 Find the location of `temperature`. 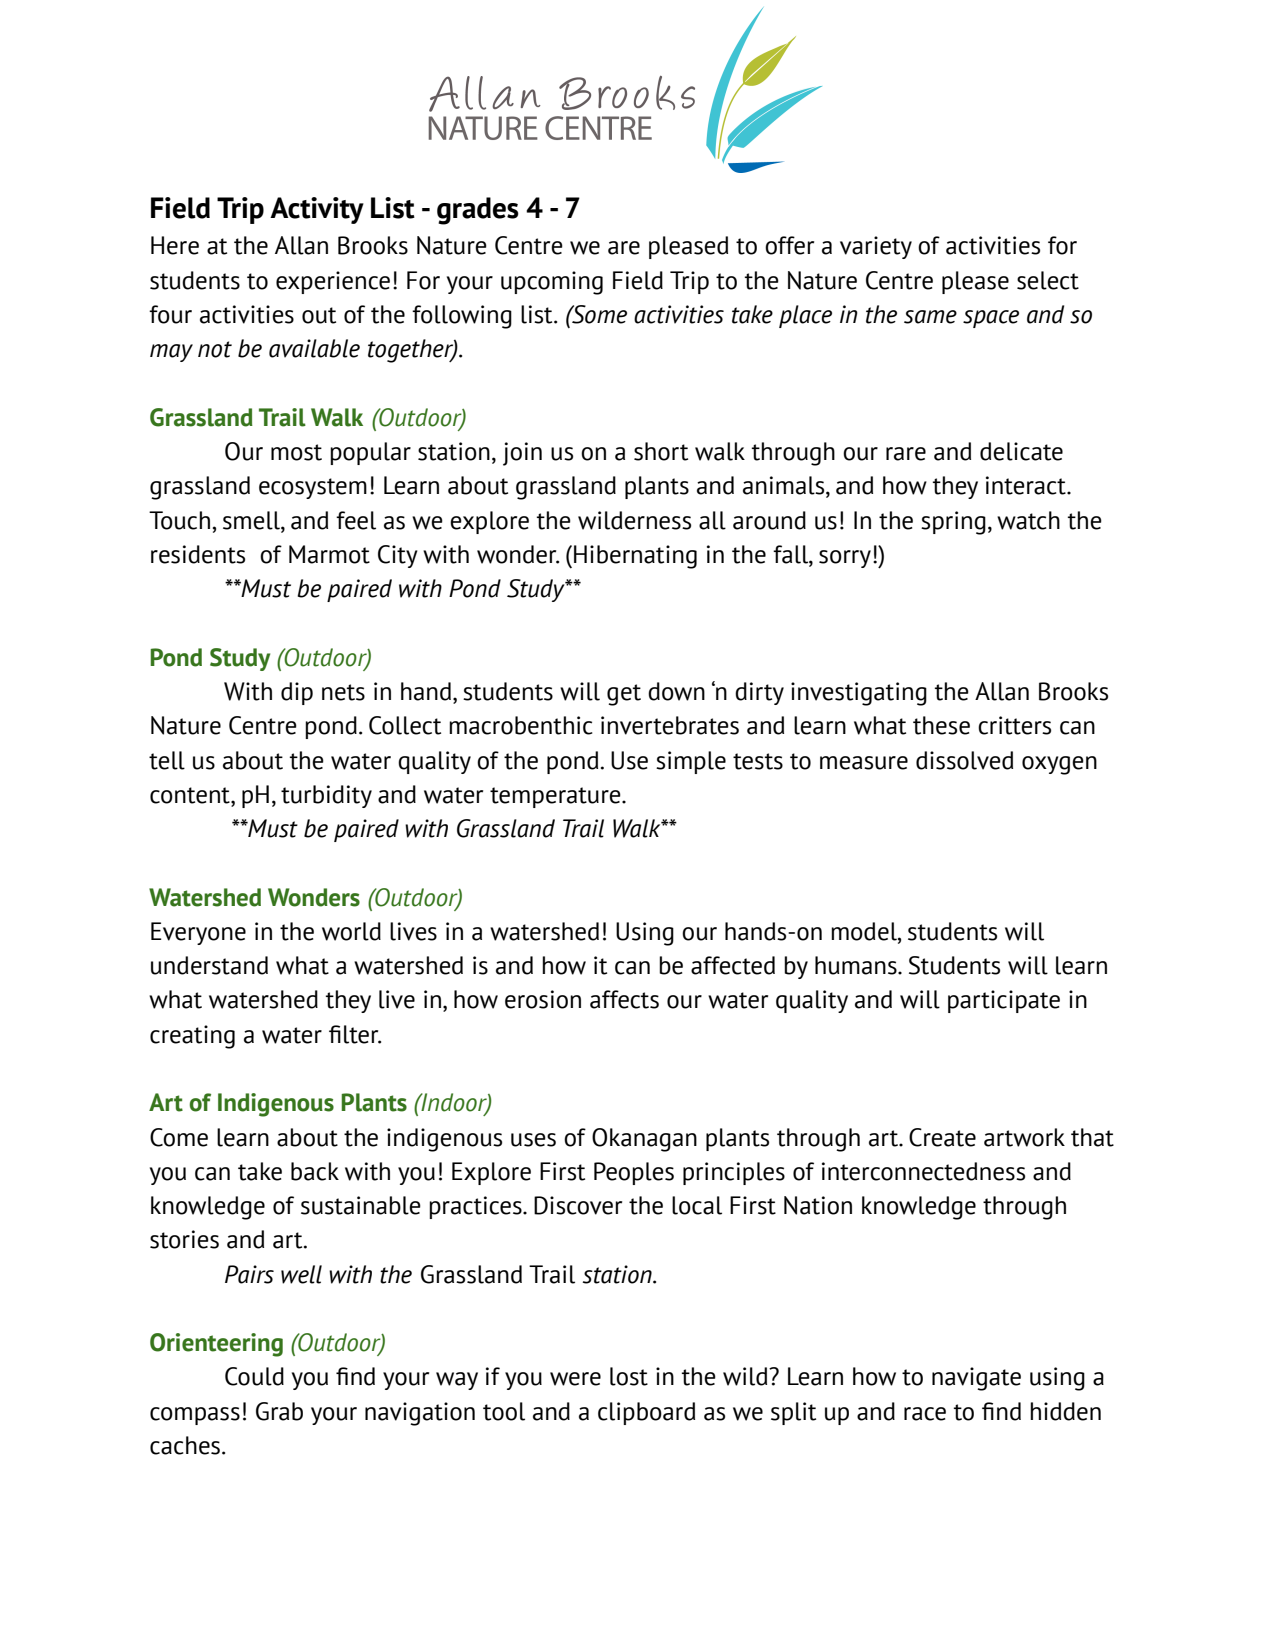

temperature is located at coordinates (556, 797).
